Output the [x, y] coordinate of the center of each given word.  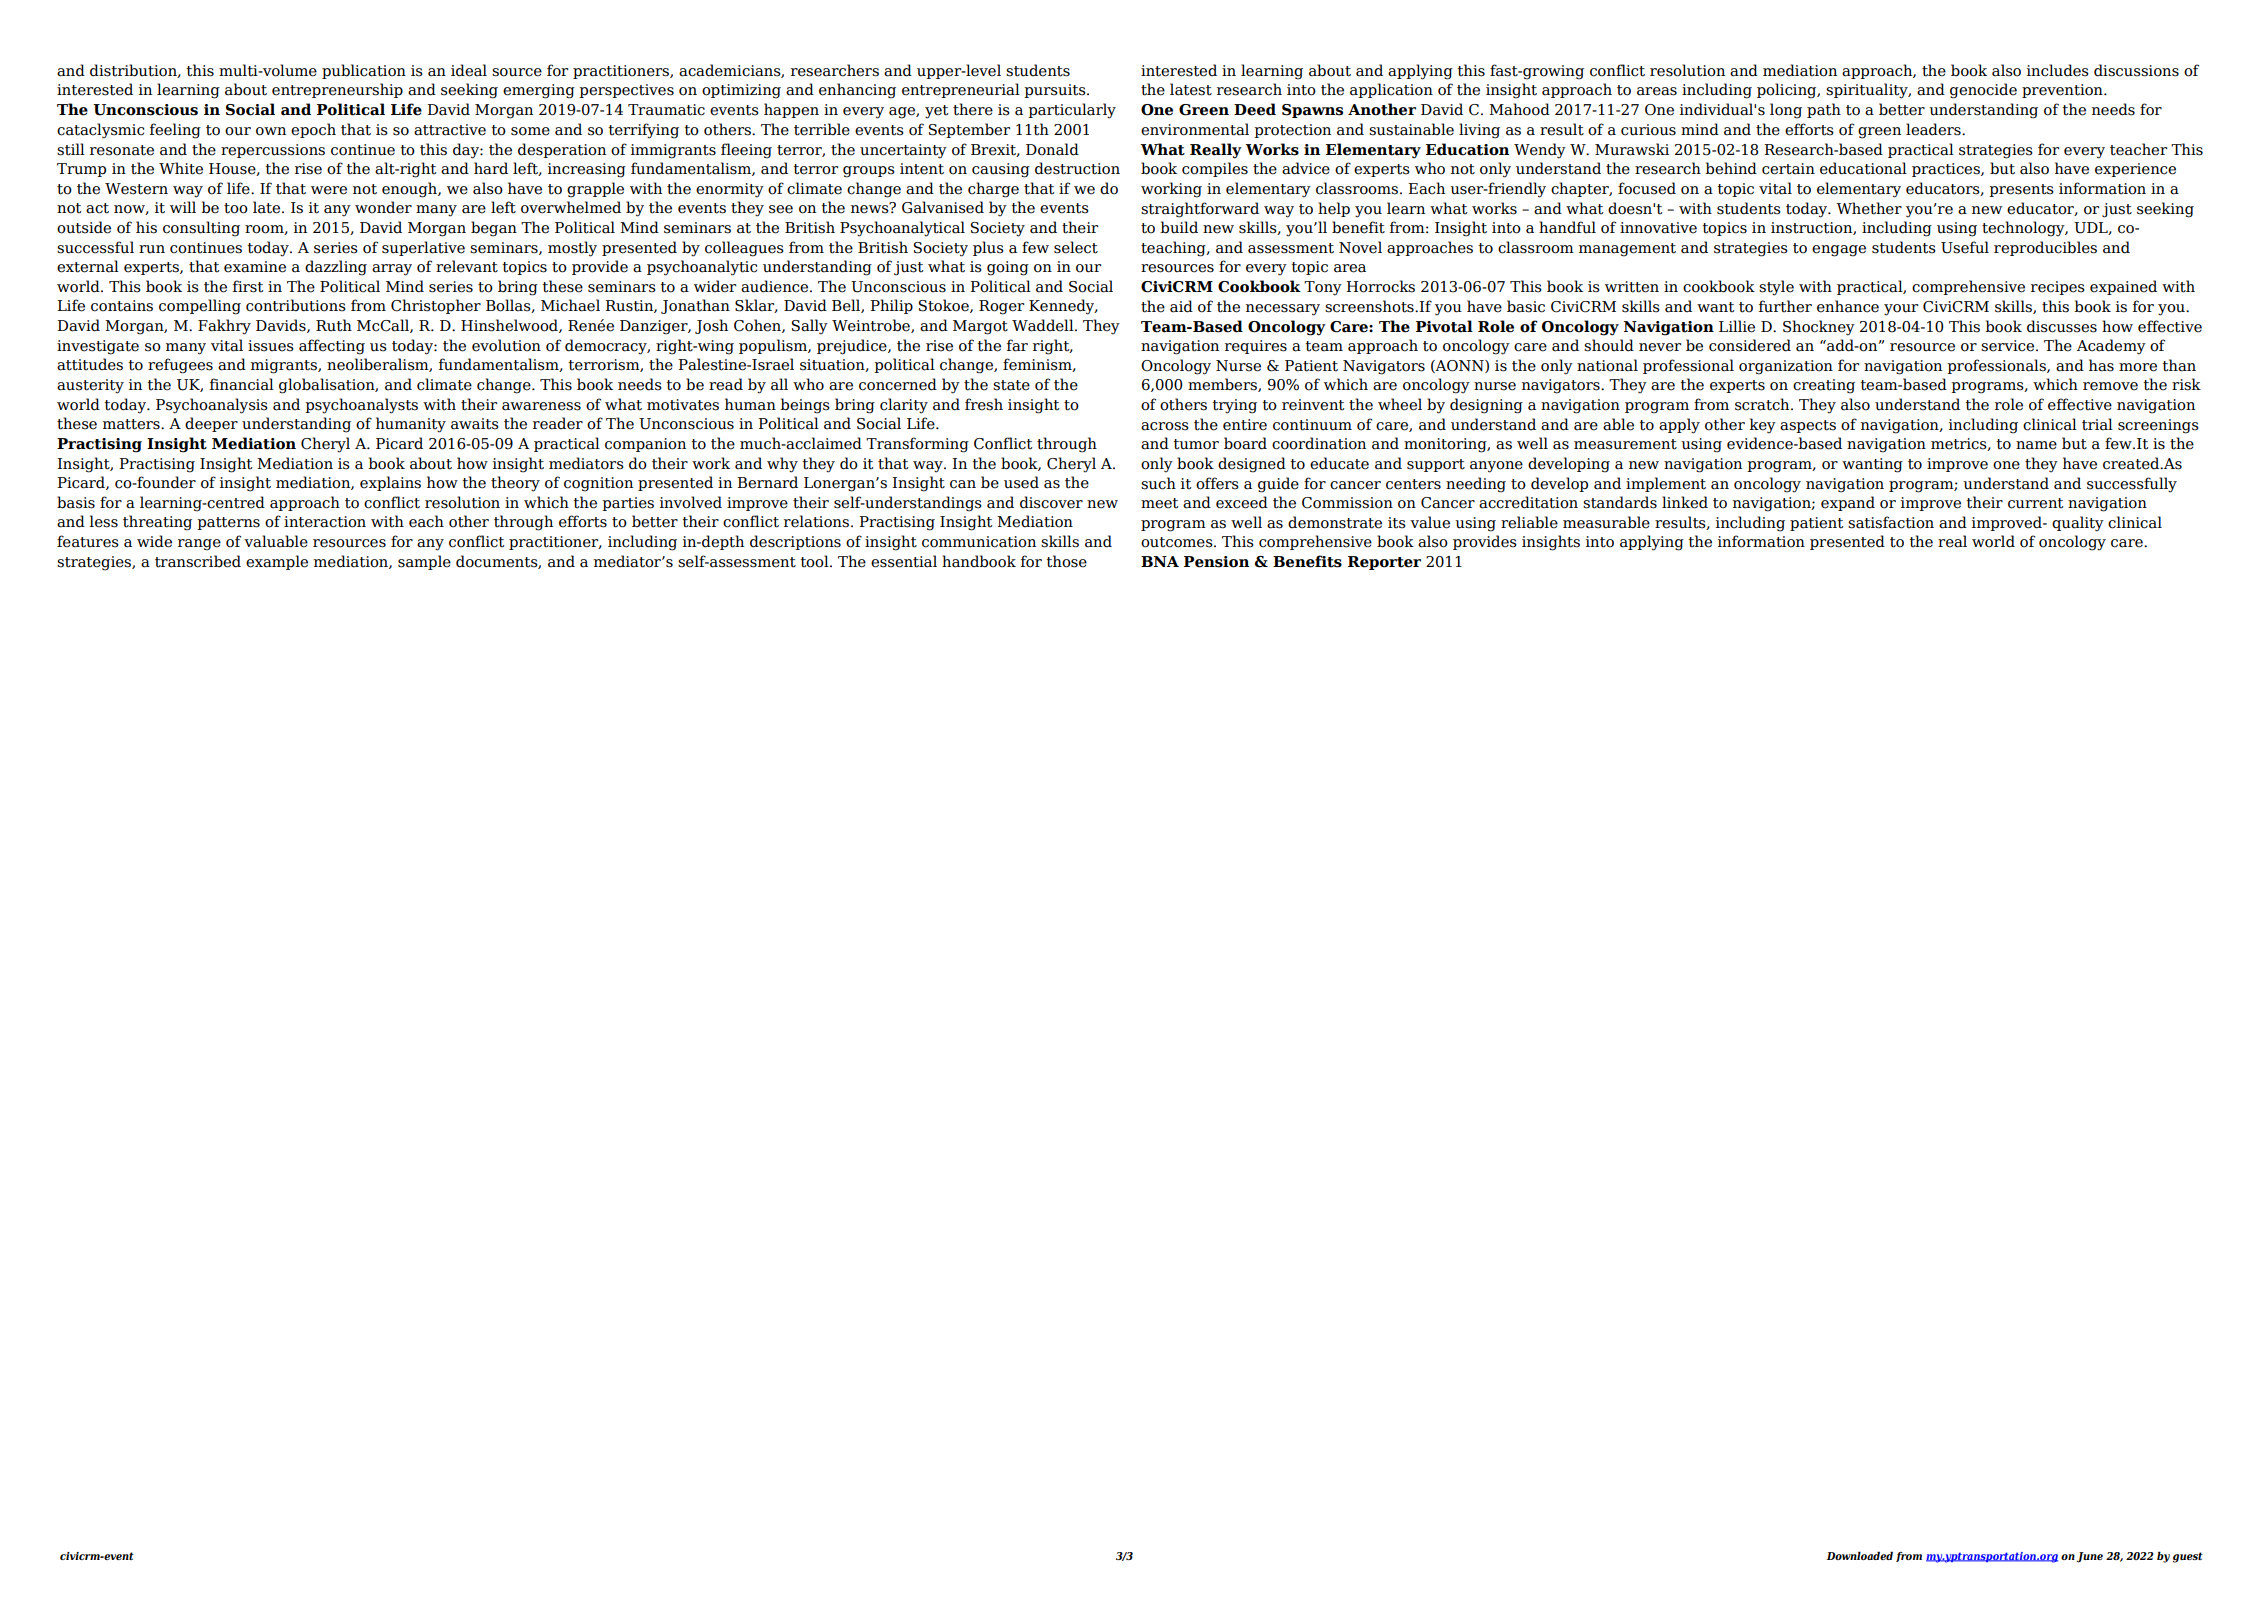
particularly [1072, 111]
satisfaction [1891, 522]
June [2089, 1557]
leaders [1934, 129]
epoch [313, 130]
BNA [1160, 561]
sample [424, 562]
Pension [1216, 562]
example [277, 562]
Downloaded [1860, 1555]
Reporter [1384, 563]
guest [2188, 1557]
